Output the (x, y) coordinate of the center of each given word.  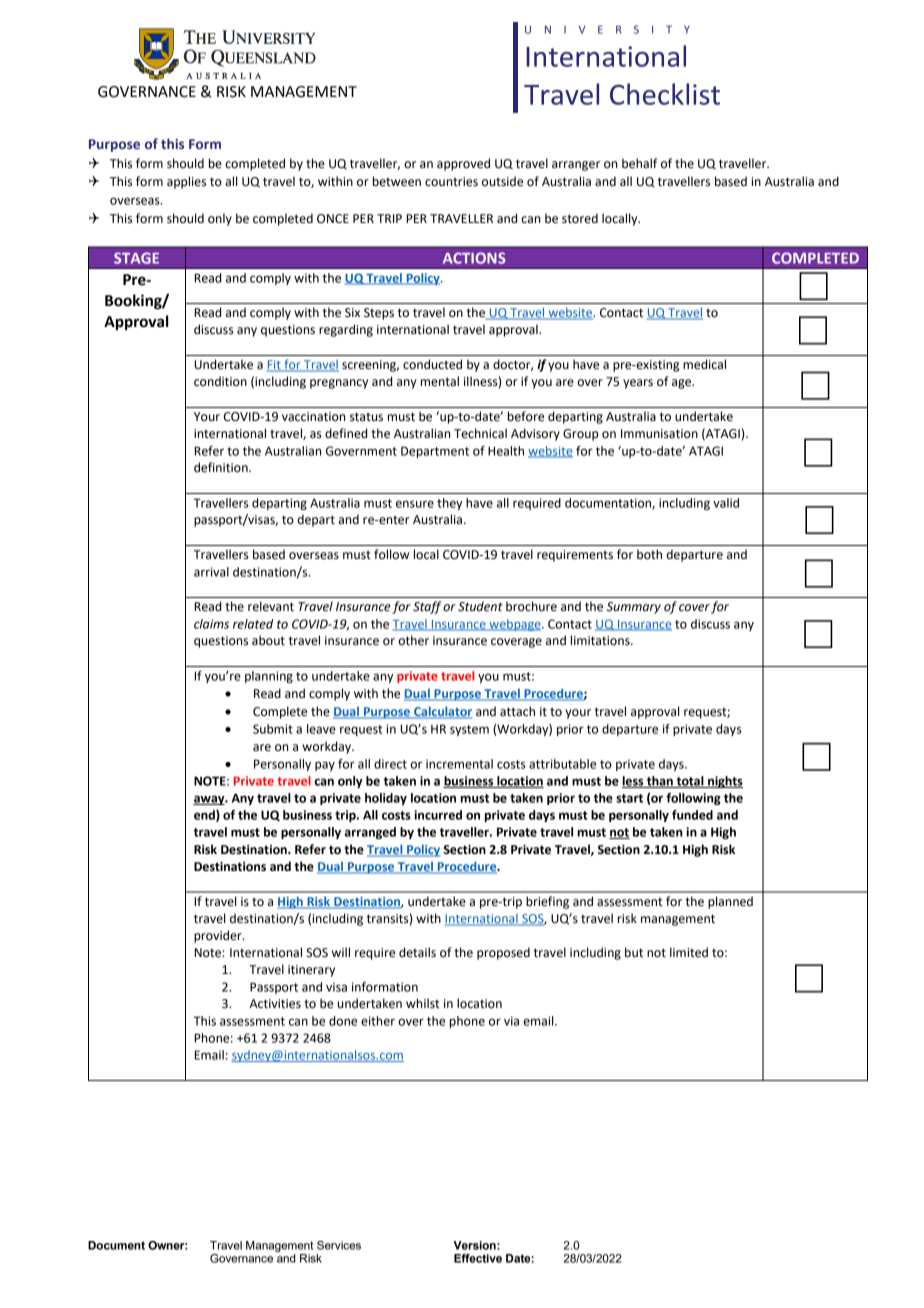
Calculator (442, 712)
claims (211, 624)
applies (186, 182)
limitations (601, 640)
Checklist (665, 94)
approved (463, 164)
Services (339, 1245)
